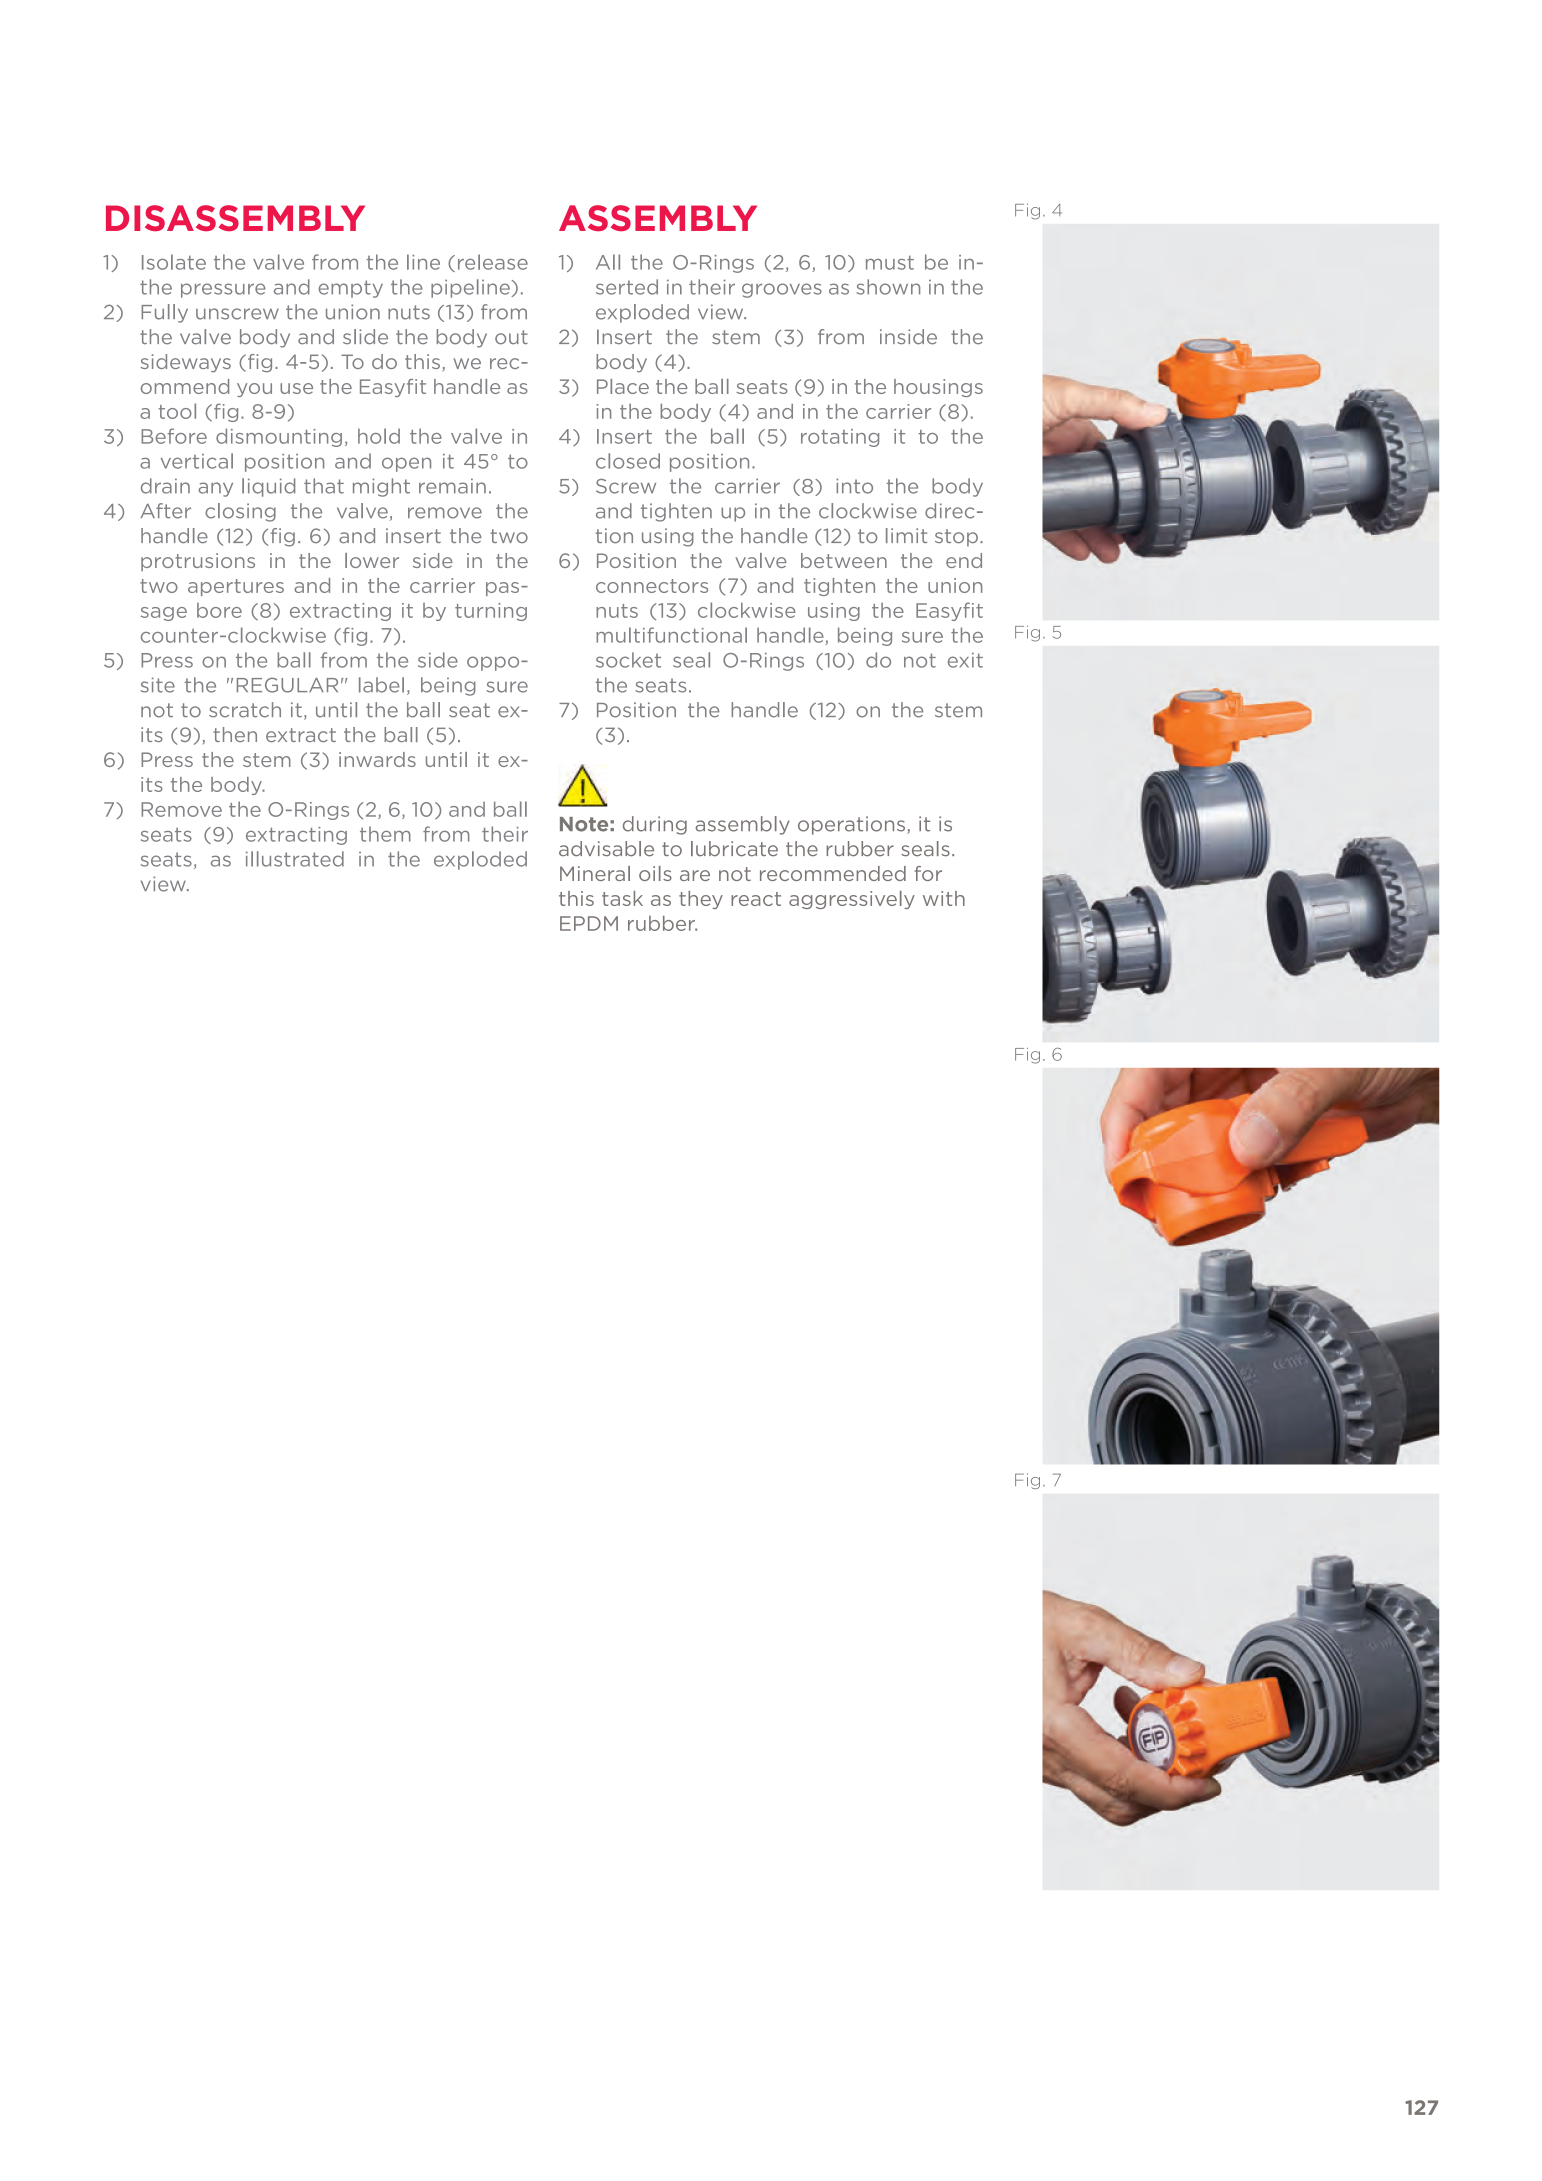 Image resolution: width=1542 pixels, height=2181 pixels. What do you see at coordinates (589, 923) in the document?
I see `EPDM` at bounding box center [589, 923].
